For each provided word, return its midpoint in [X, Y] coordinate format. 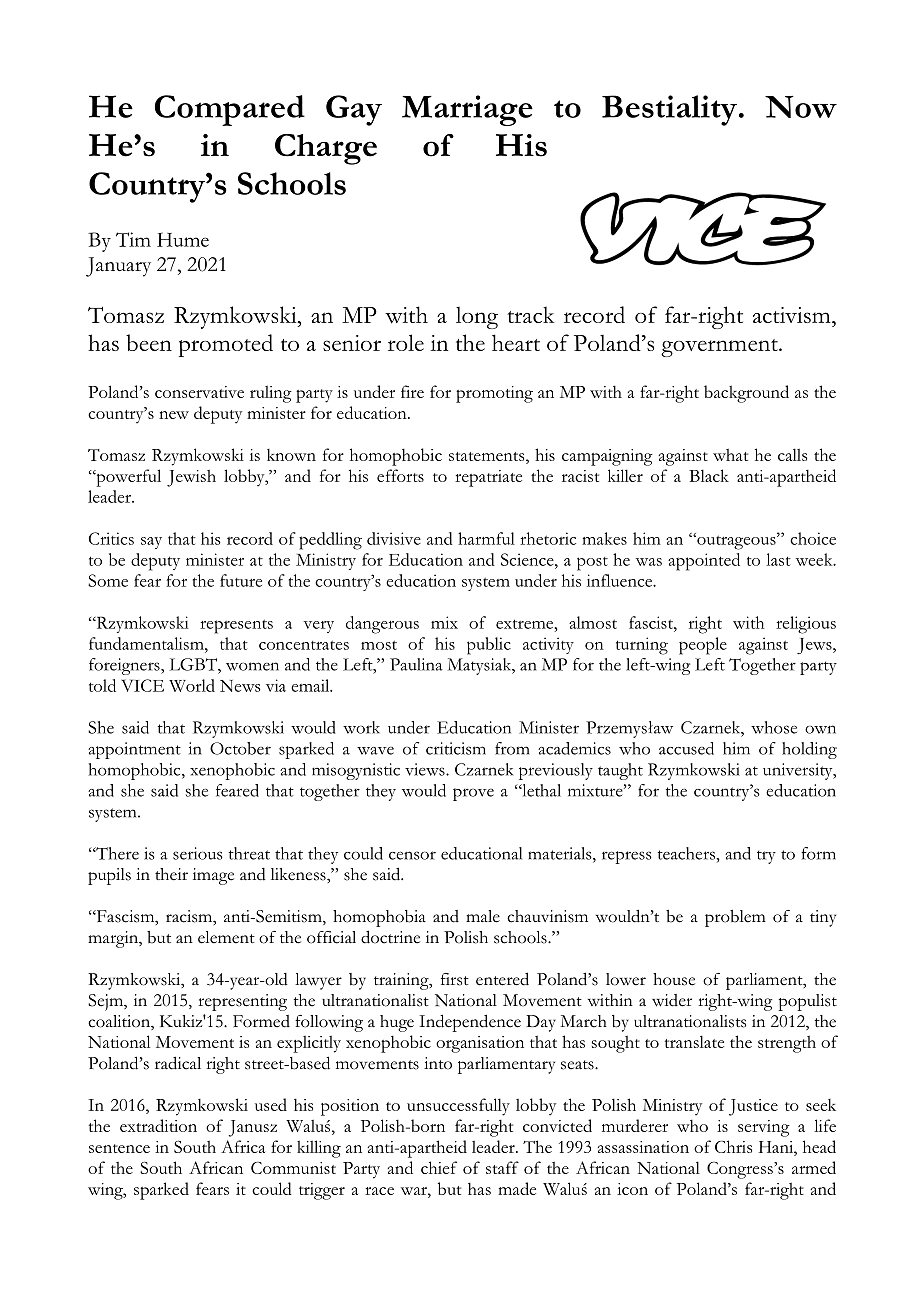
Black [709, 475]
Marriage [467, 110]
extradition [158, 1125]
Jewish [191, 478]
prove [473, 794]
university [799, 771]
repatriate [488, 478]
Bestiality [669, 110]
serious [198, 853]
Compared [230, 110]
